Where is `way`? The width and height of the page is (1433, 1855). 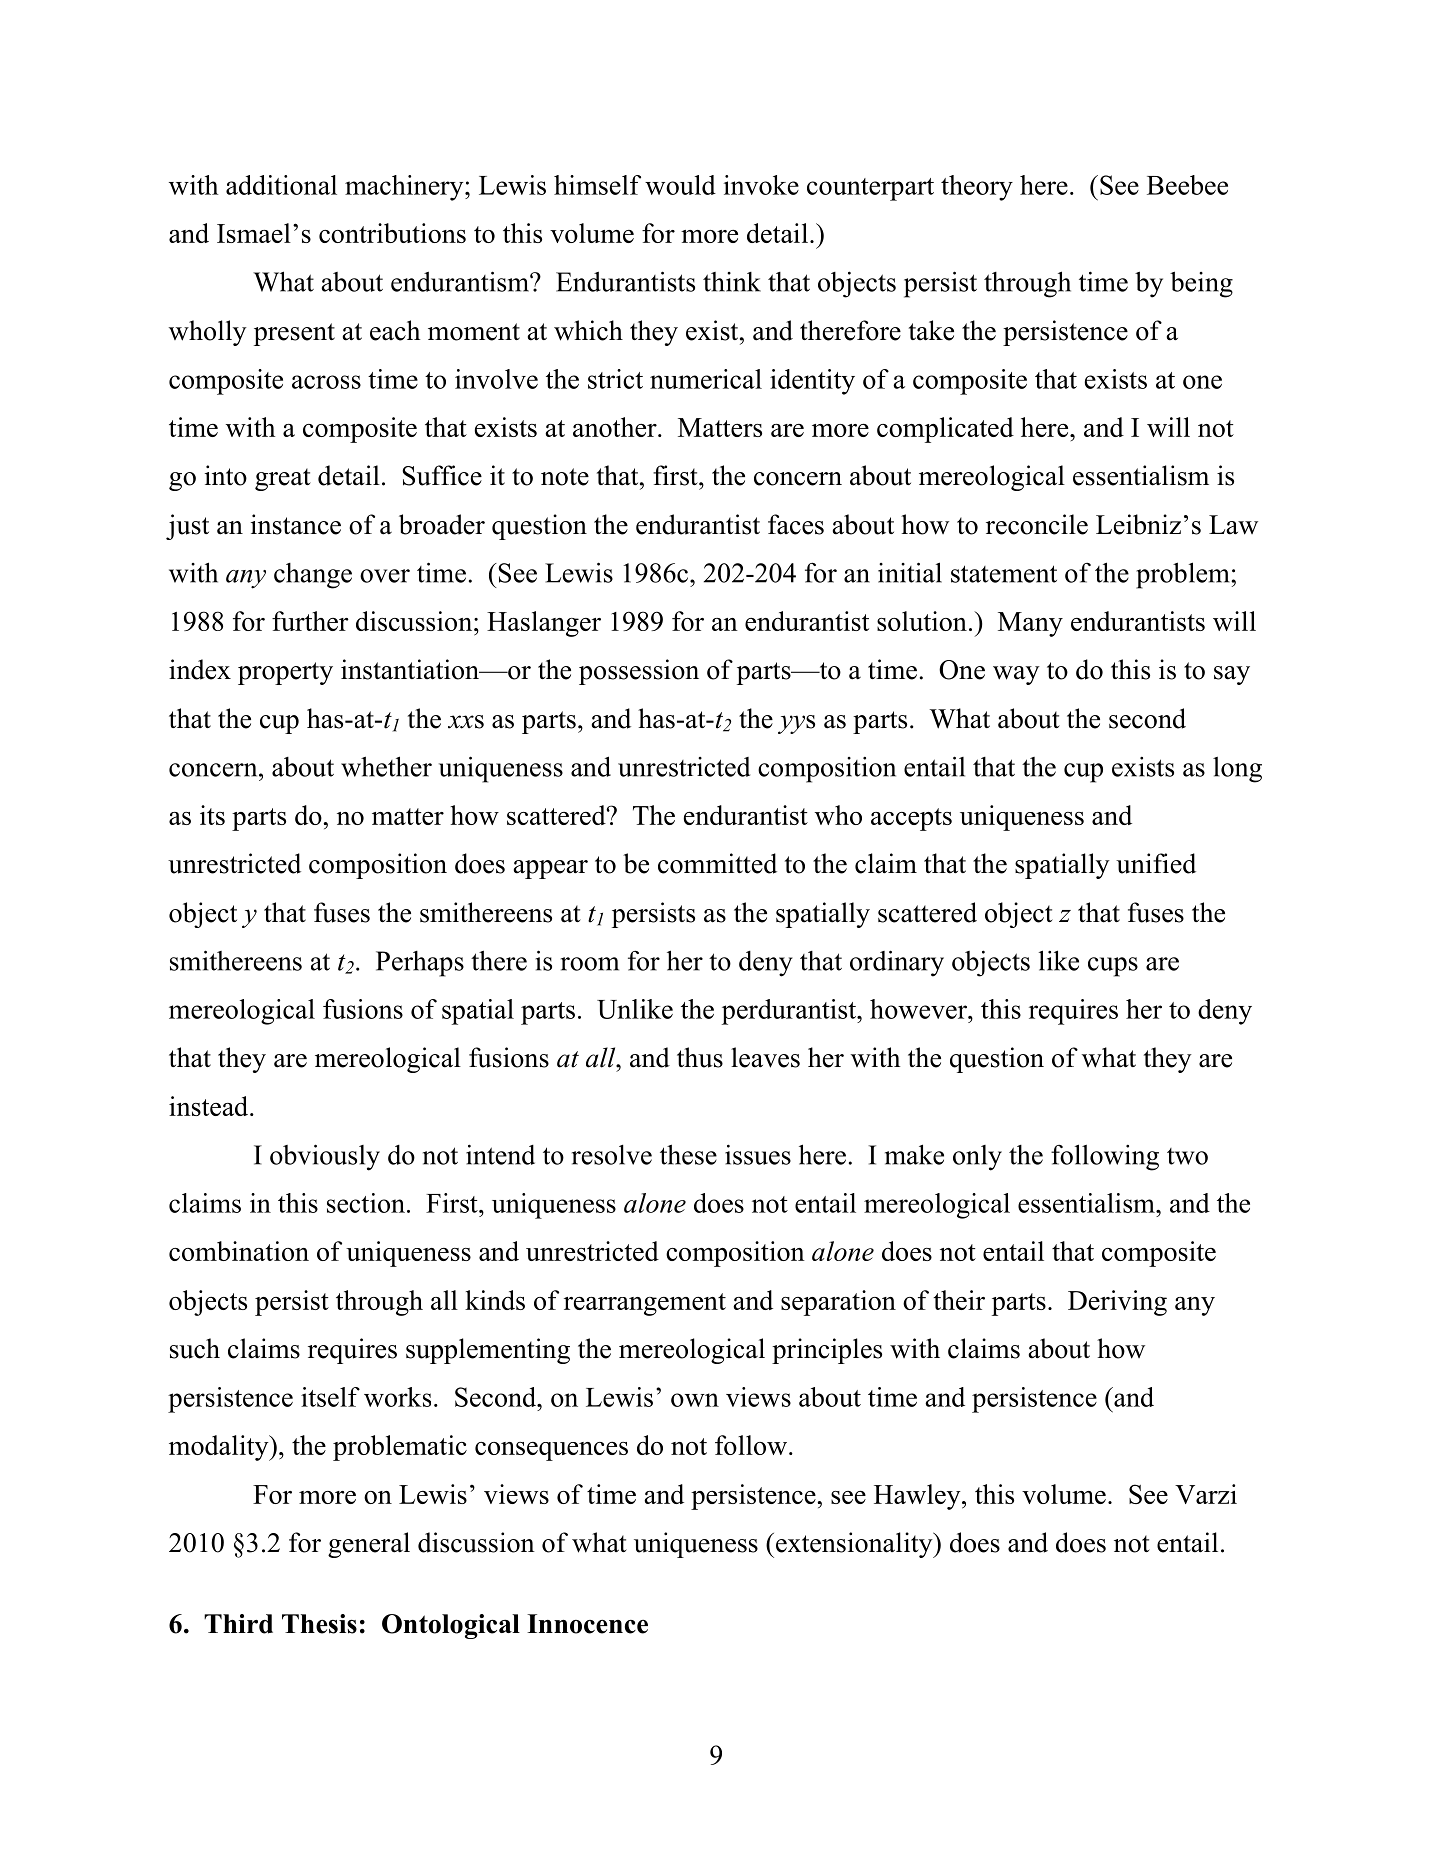 way is located at coordinates (1016, 675).
